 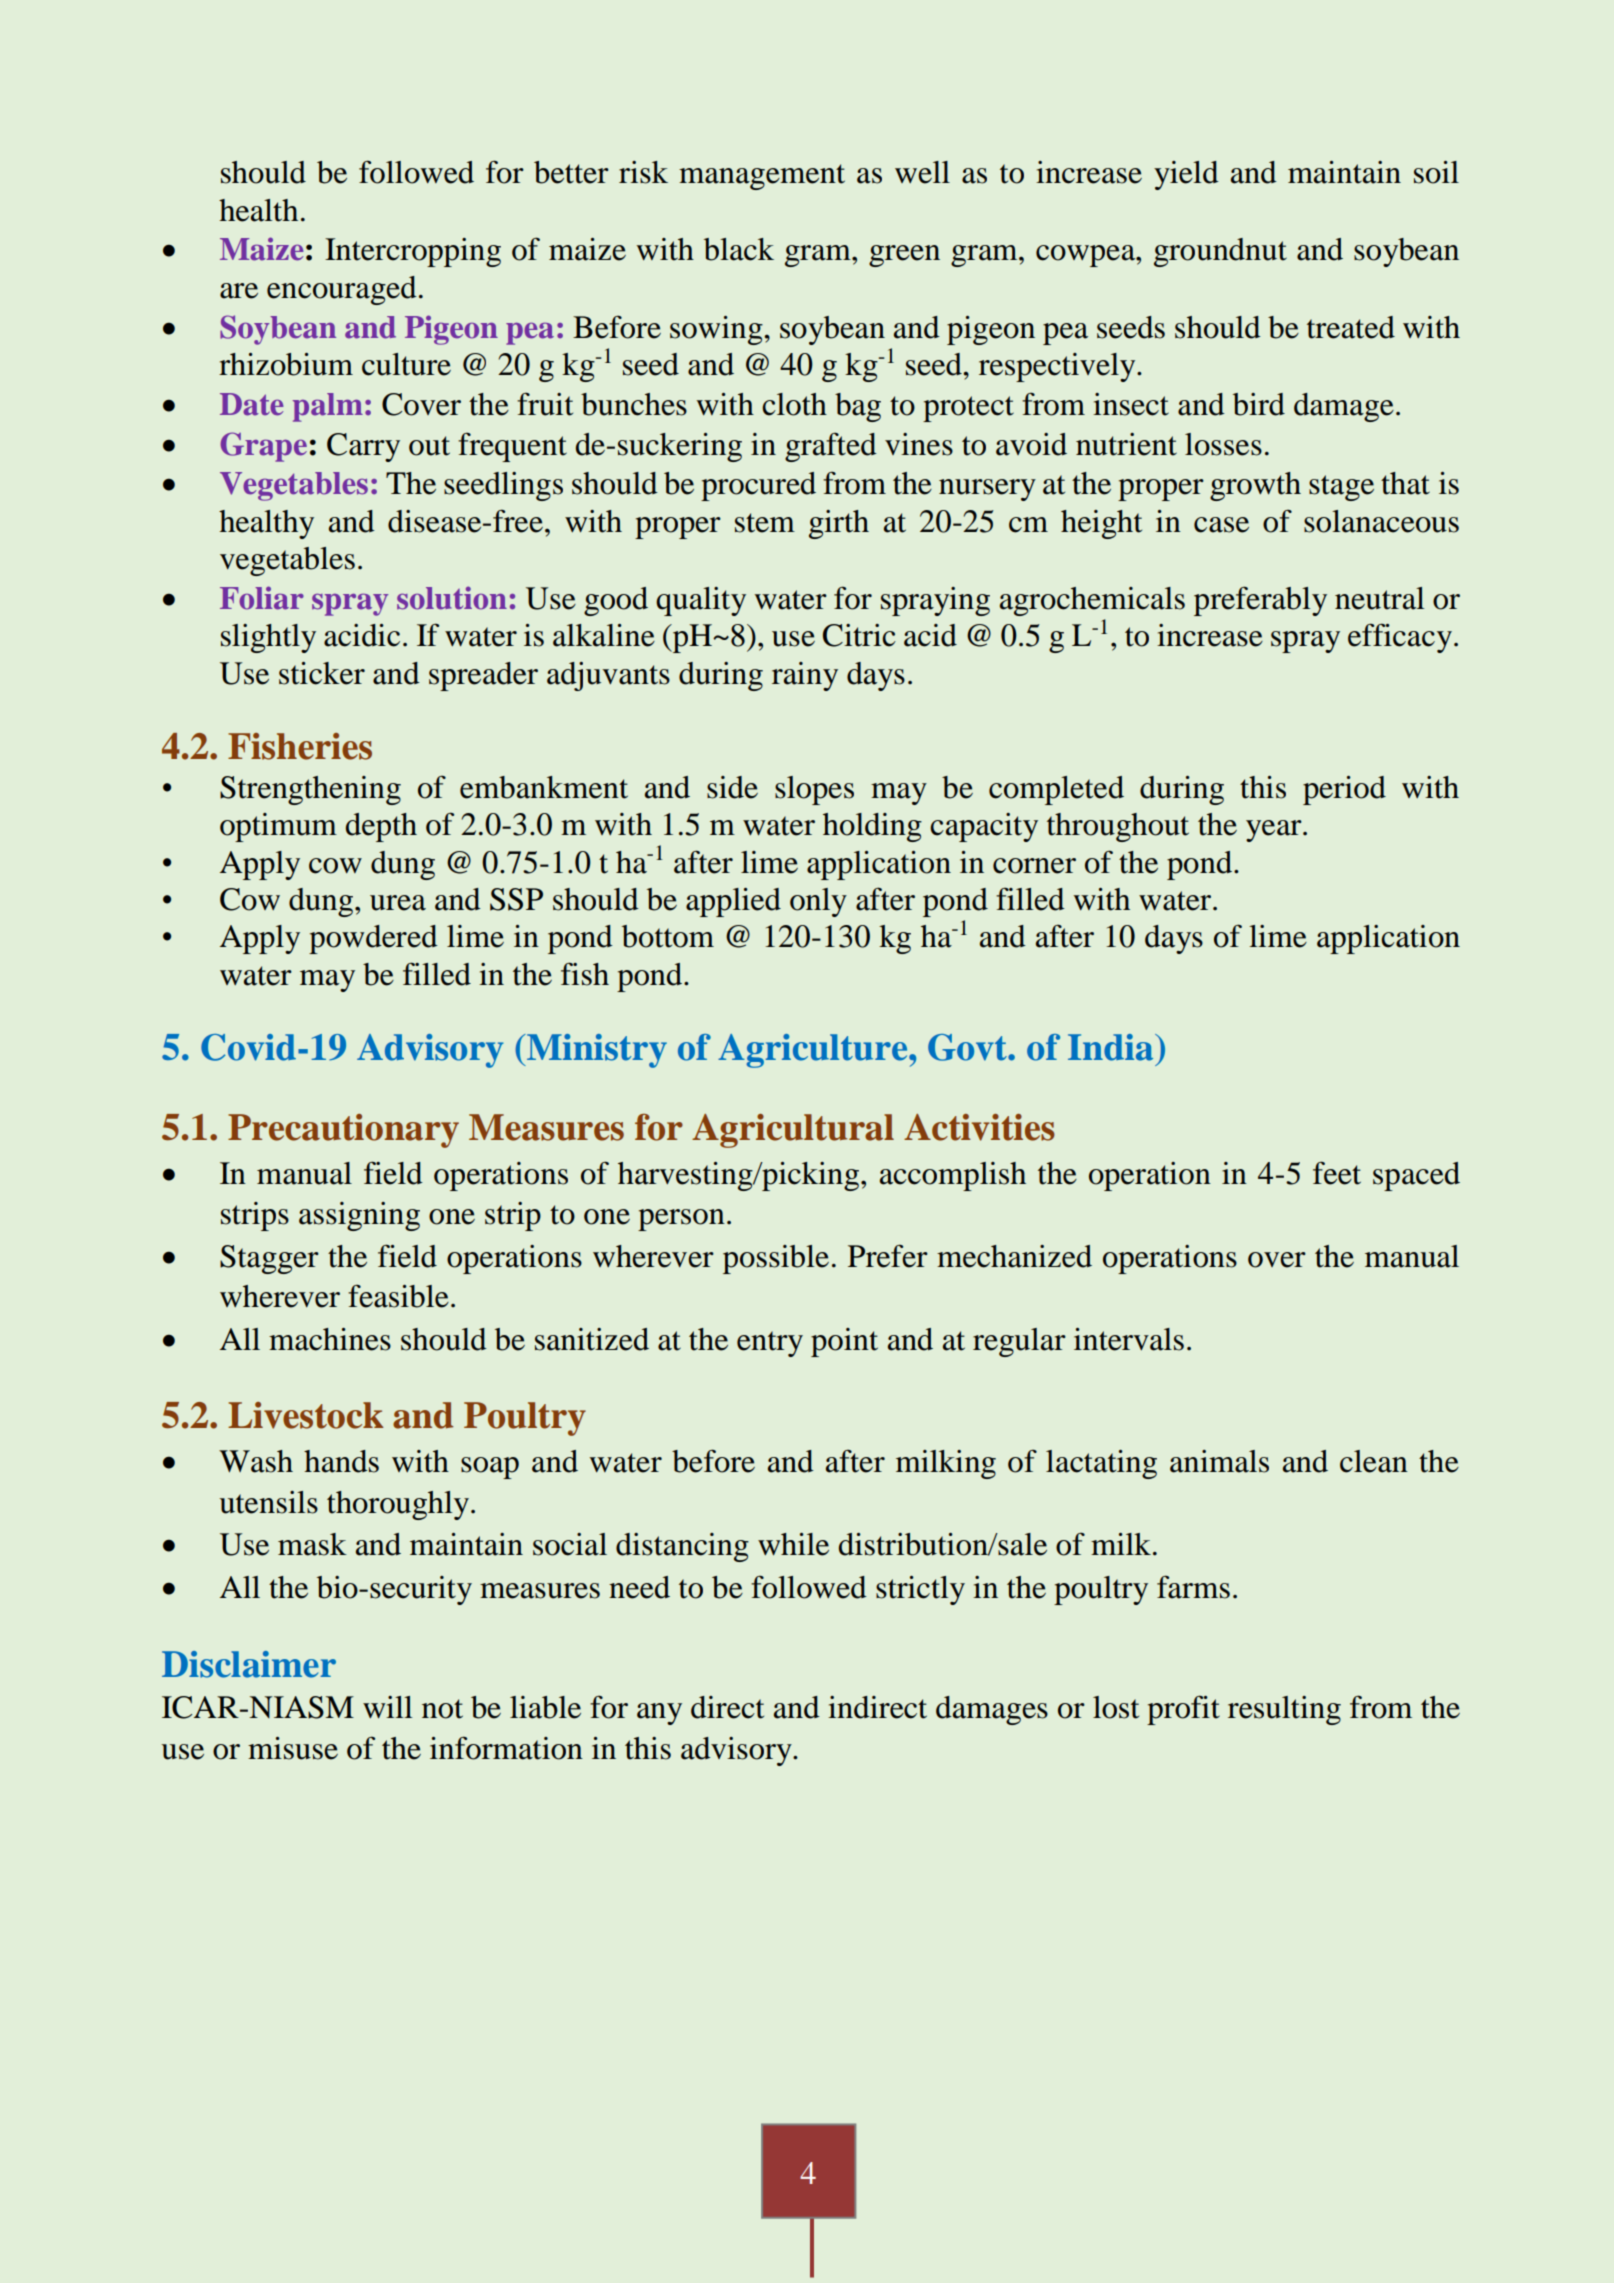 What do you see at coordinates (1275, 831) in the image?
I see `year` at bounding box center [1275, 831].
